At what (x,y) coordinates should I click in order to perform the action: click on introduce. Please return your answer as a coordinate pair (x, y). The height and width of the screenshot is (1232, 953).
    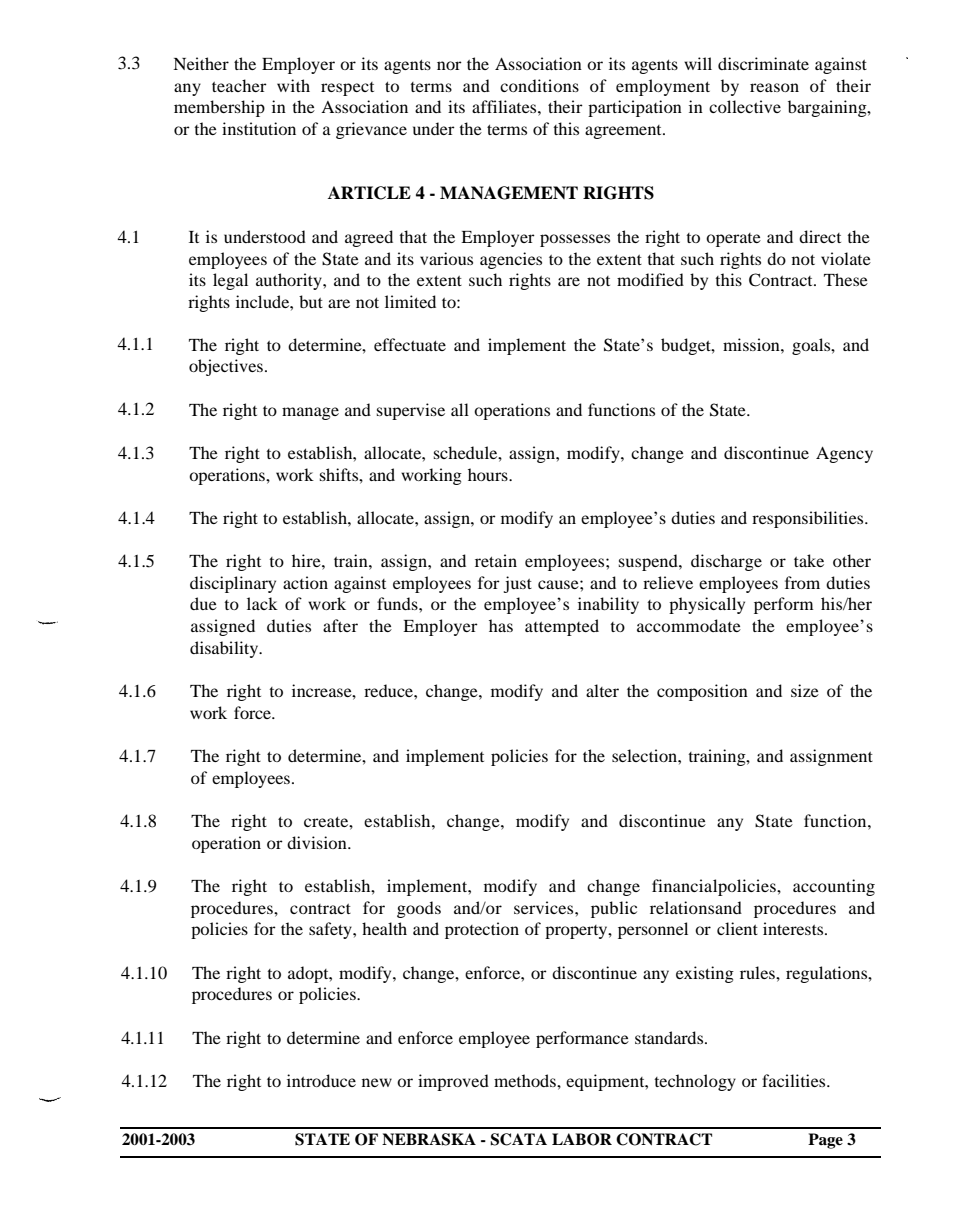
    Looking at the image, I should click on (321, 1080).
